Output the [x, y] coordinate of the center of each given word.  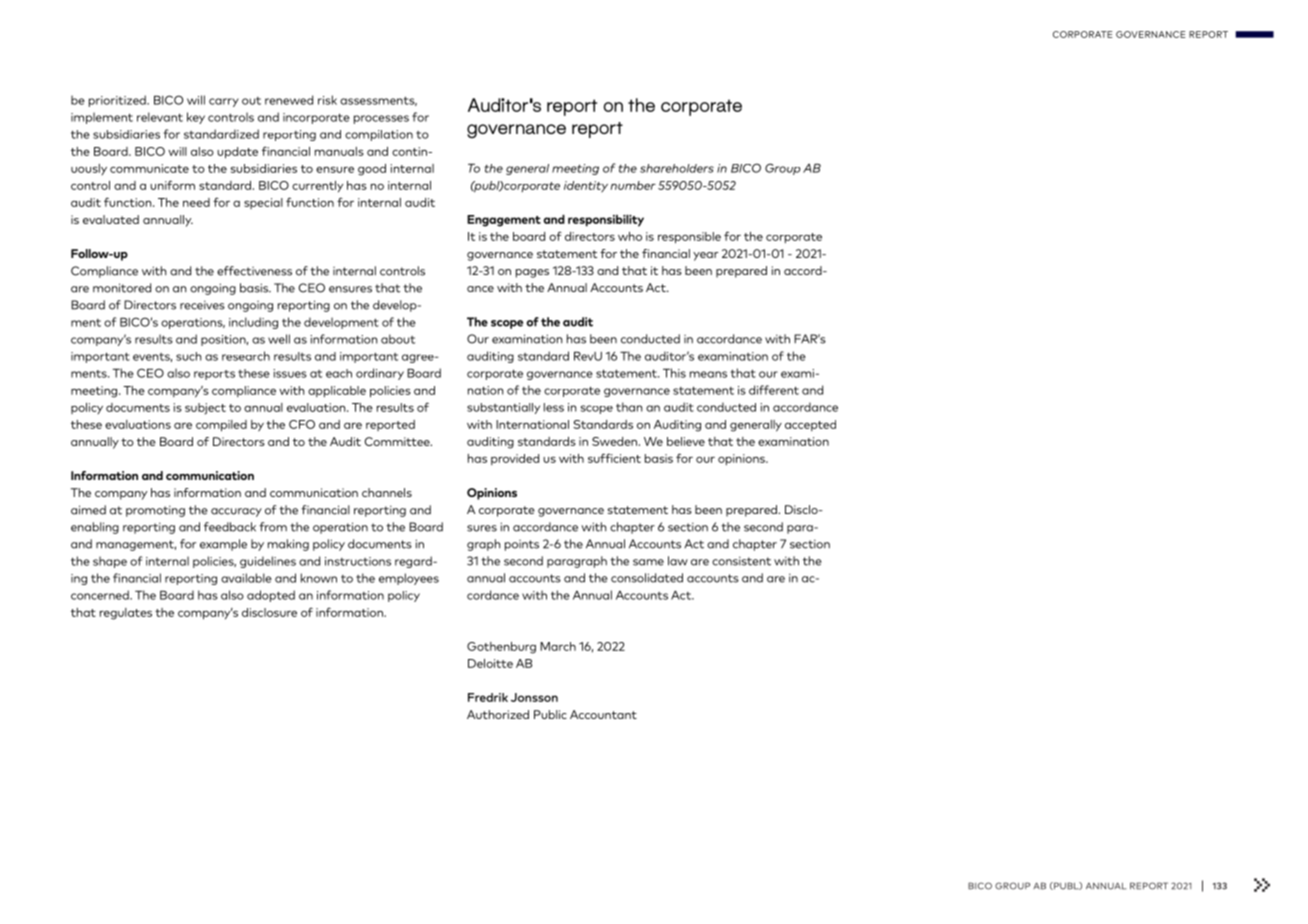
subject [205, 409]
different [774, 390]
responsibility [606, 221]
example [223, 545]
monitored [122, 288]
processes [381, 119]
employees [409, 579]
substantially [503, 408]
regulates [126, 614]
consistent [741, 561]
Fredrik [488, 697]
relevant [160, 117]
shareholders [677, 168]
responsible [689, 238]
